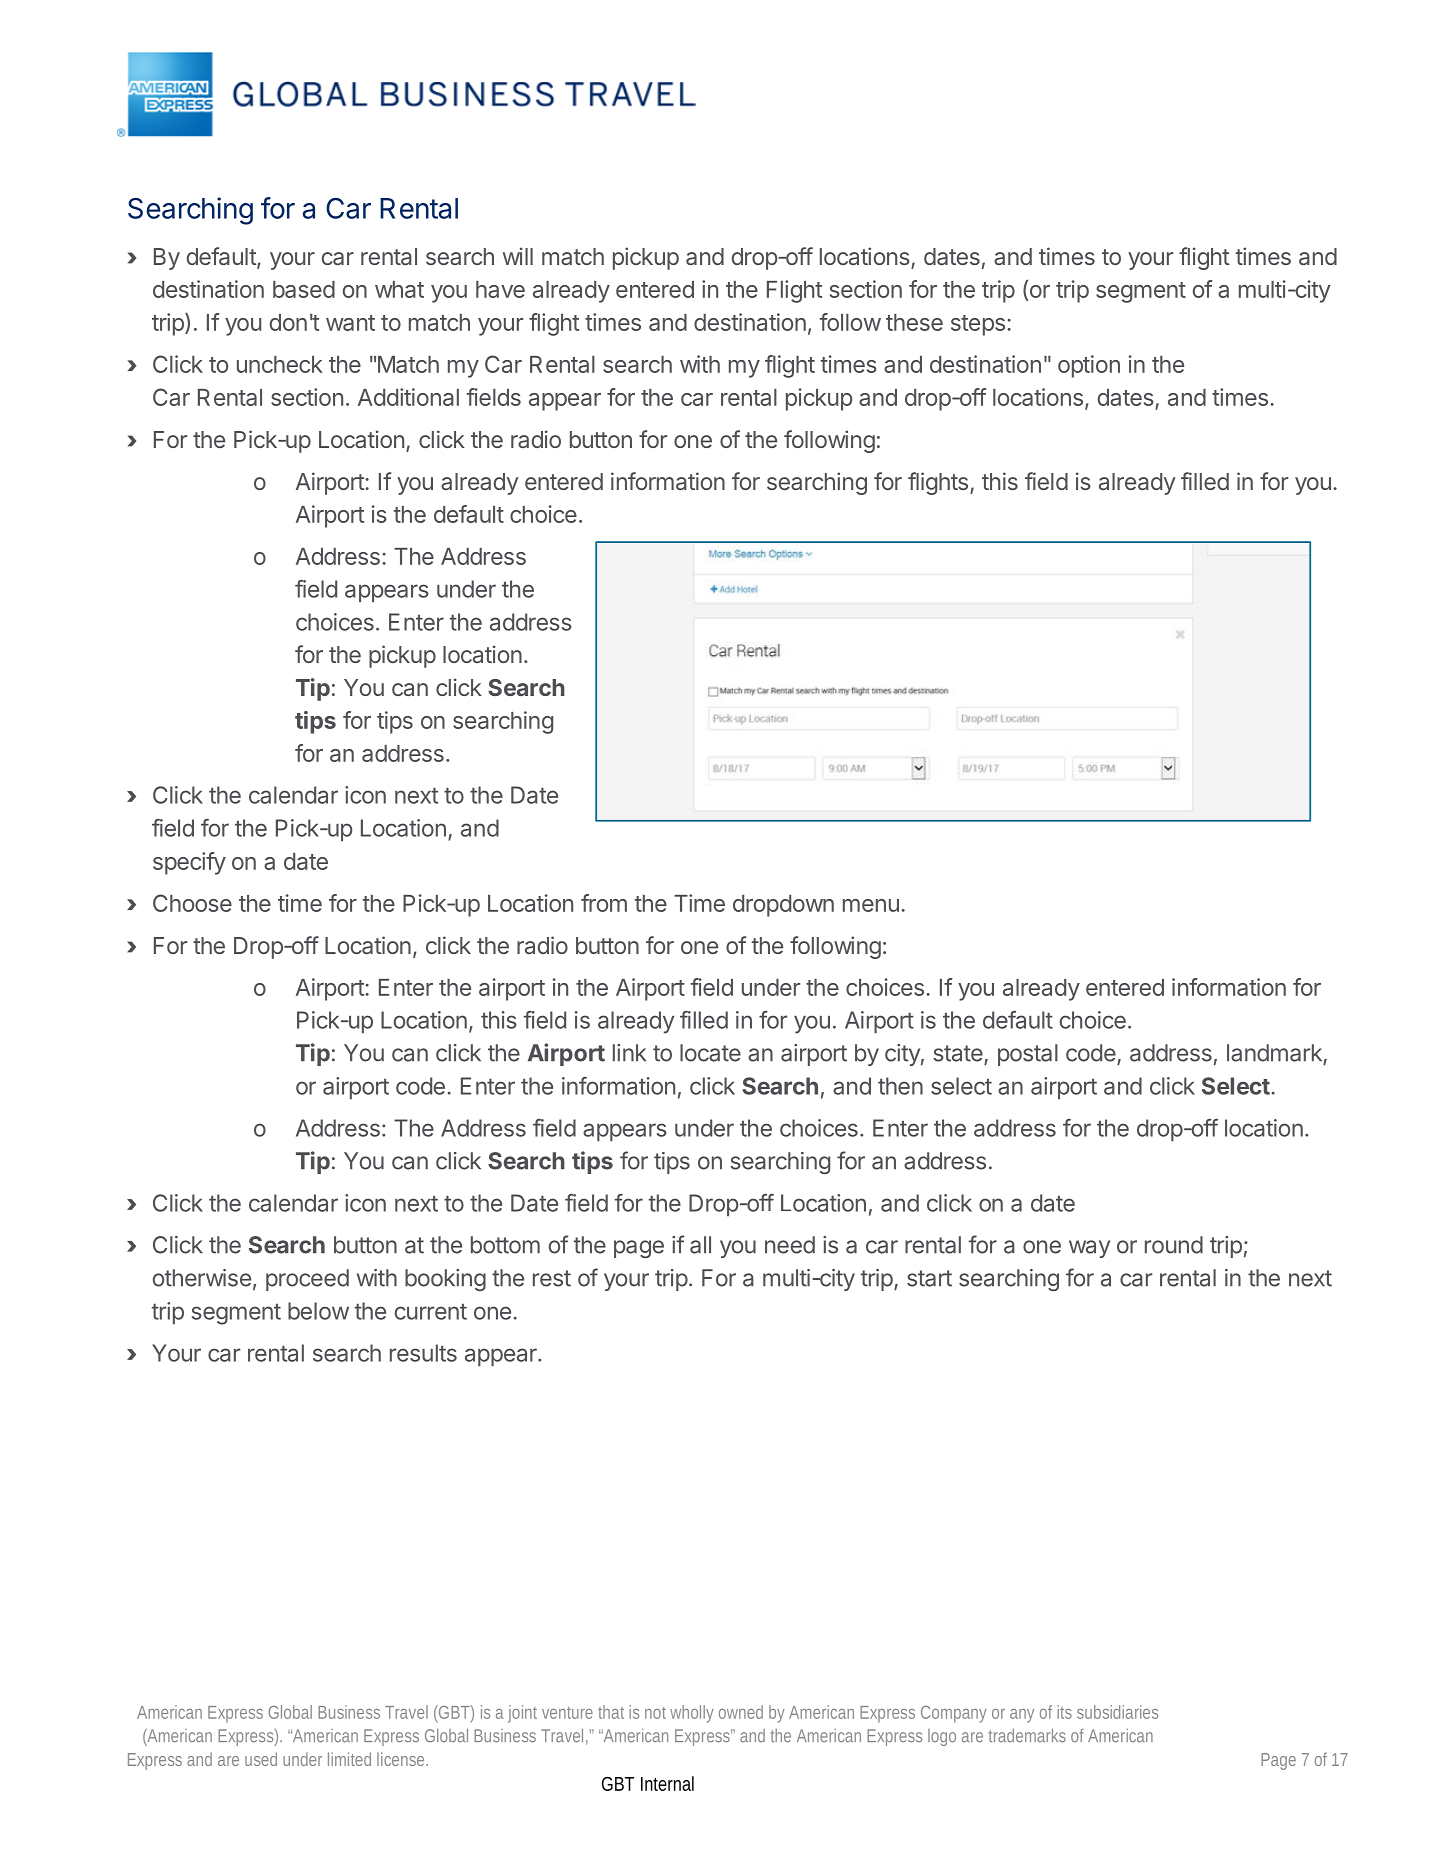  What do you see at coordinates (604, 903) in the page?
I see `from` at bounding box center [604, 903].
